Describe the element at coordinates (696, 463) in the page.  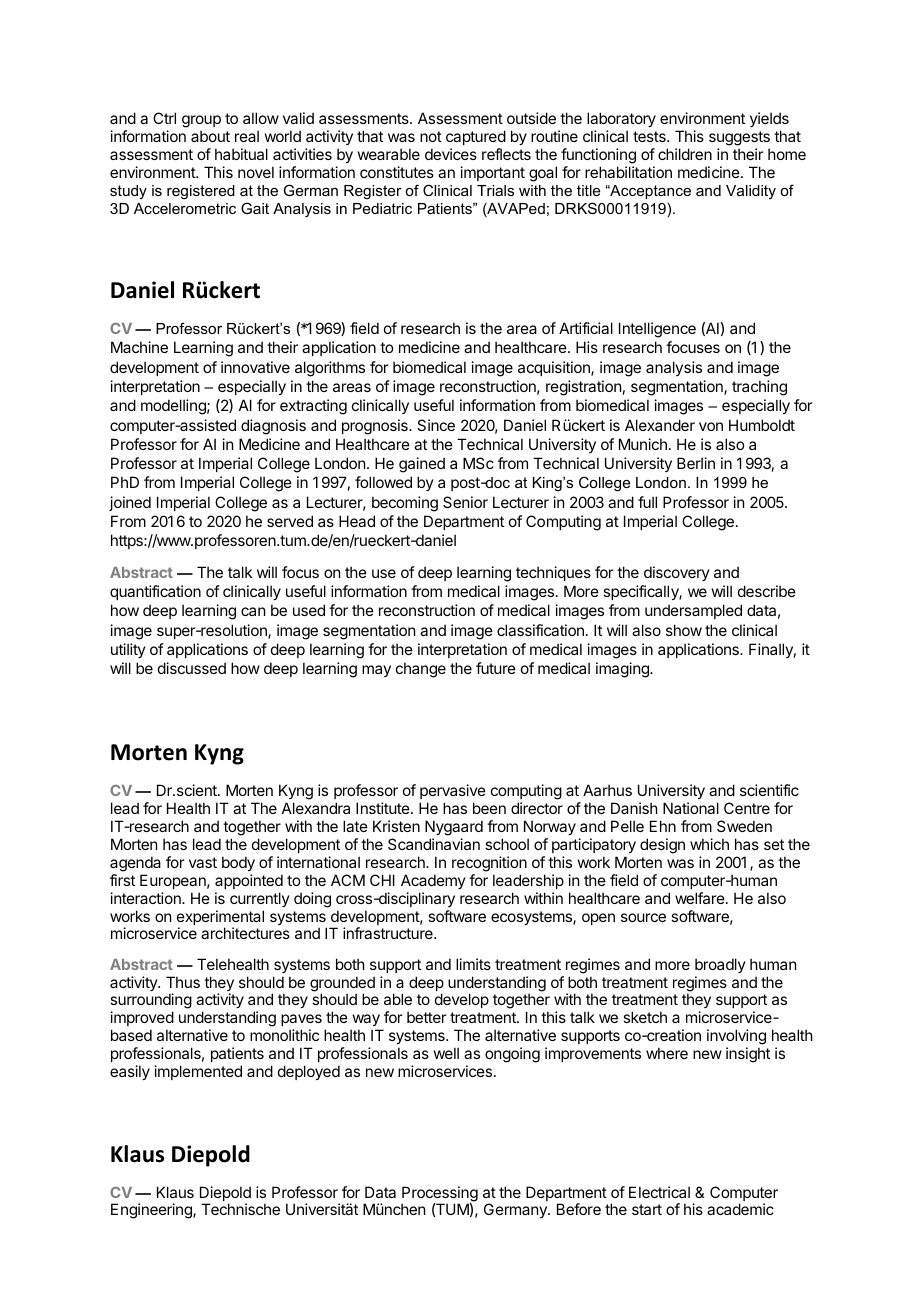
I see `Berlin` at that location.
